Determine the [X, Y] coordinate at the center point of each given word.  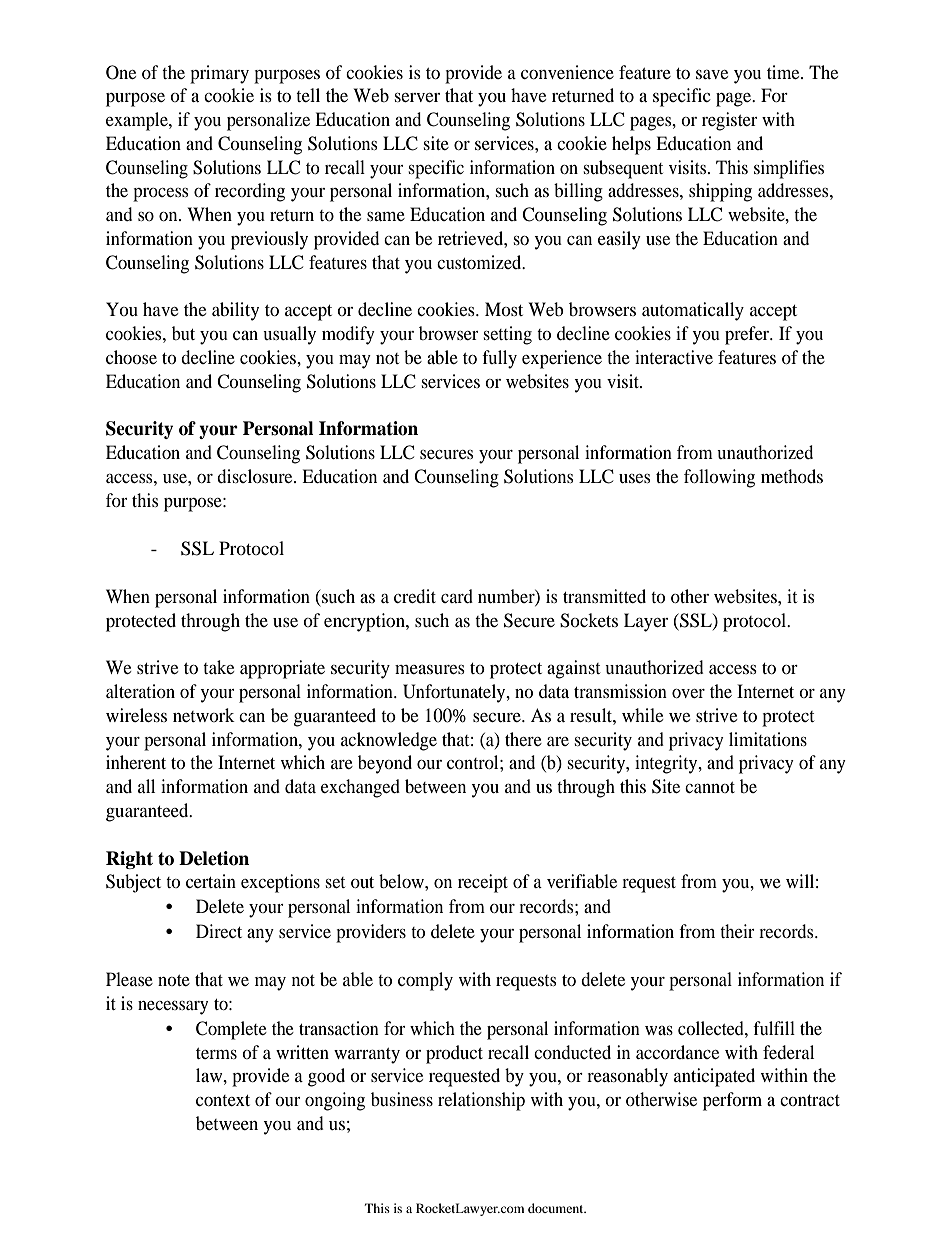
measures [430, 669]
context [223, 1100]
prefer [748, 335]
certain [211, 881]
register [730, 121]
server [417, 97]
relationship [481, 1101]
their [737, 931]
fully [499, 359]
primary [219, 74]
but [183, 333]
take [218, 667]
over [688, 693]
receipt [483, 883]
